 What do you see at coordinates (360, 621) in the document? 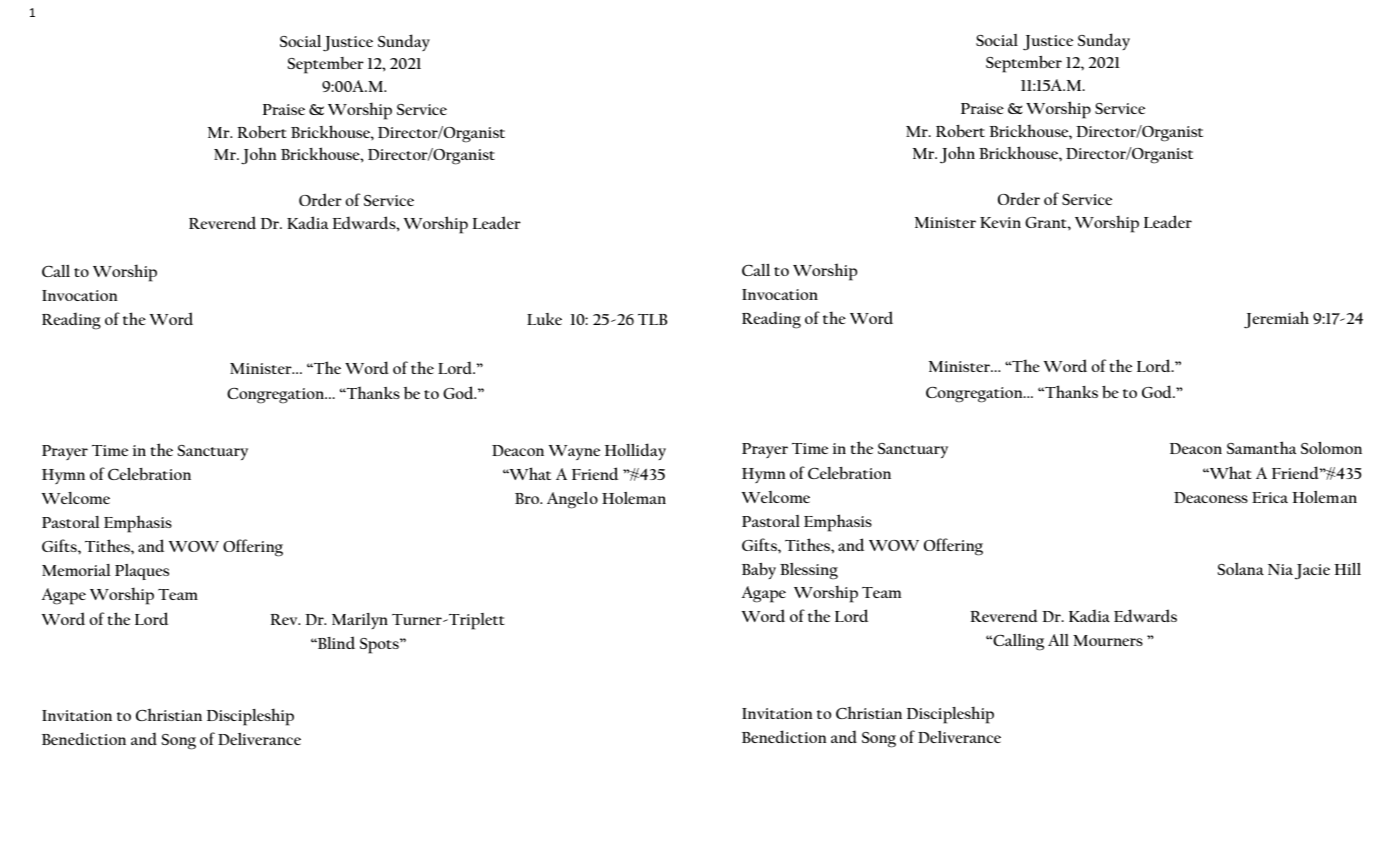
I see `Marilyn` at bounding box center [360, 621].
